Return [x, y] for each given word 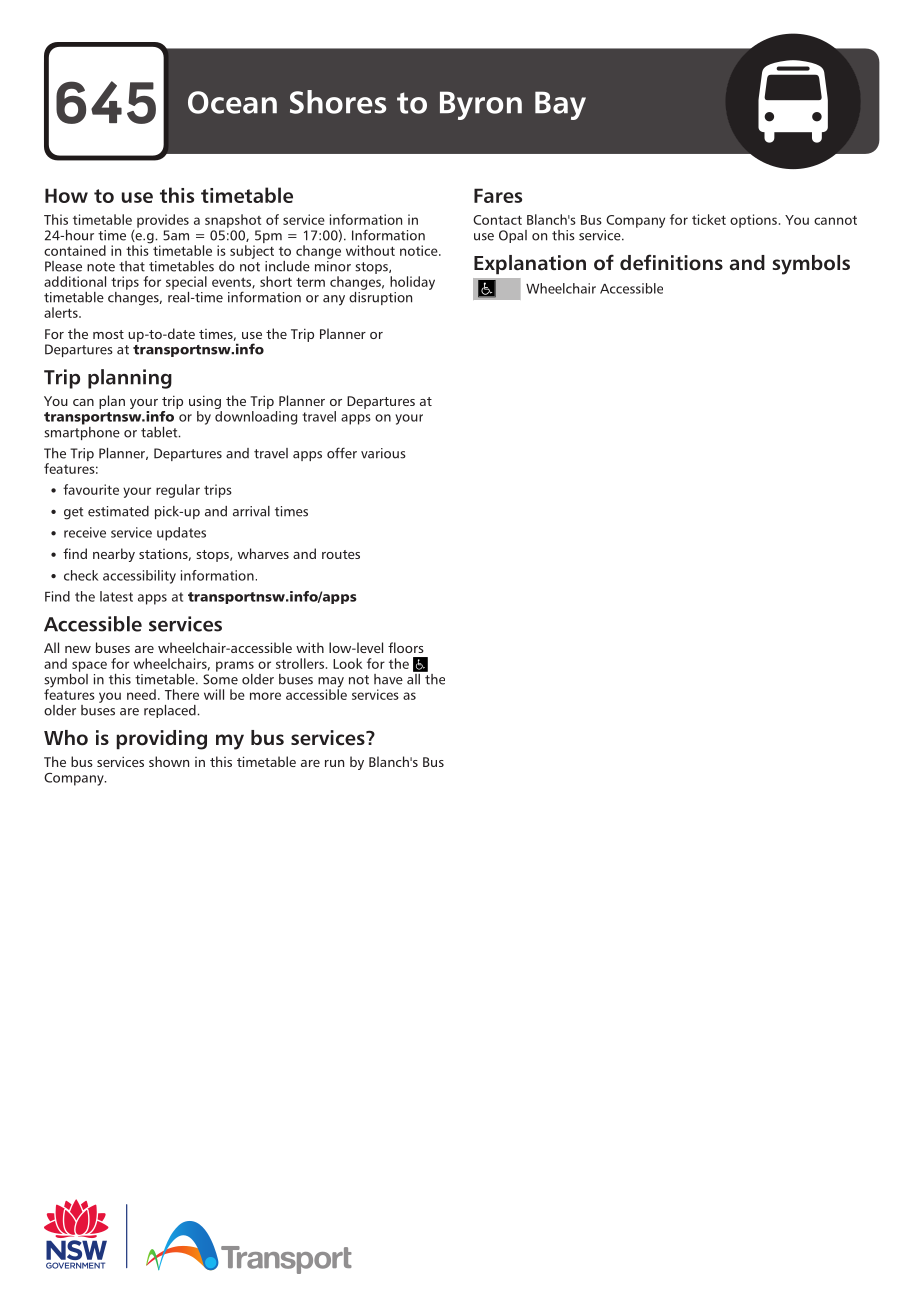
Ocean [232, 102]
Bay [560, 105]
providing [161, 740]
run [334, 763]
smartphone [82, 432]
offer [342, 453]
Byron [481, 105]
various [383, 453]
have [388, 679]
